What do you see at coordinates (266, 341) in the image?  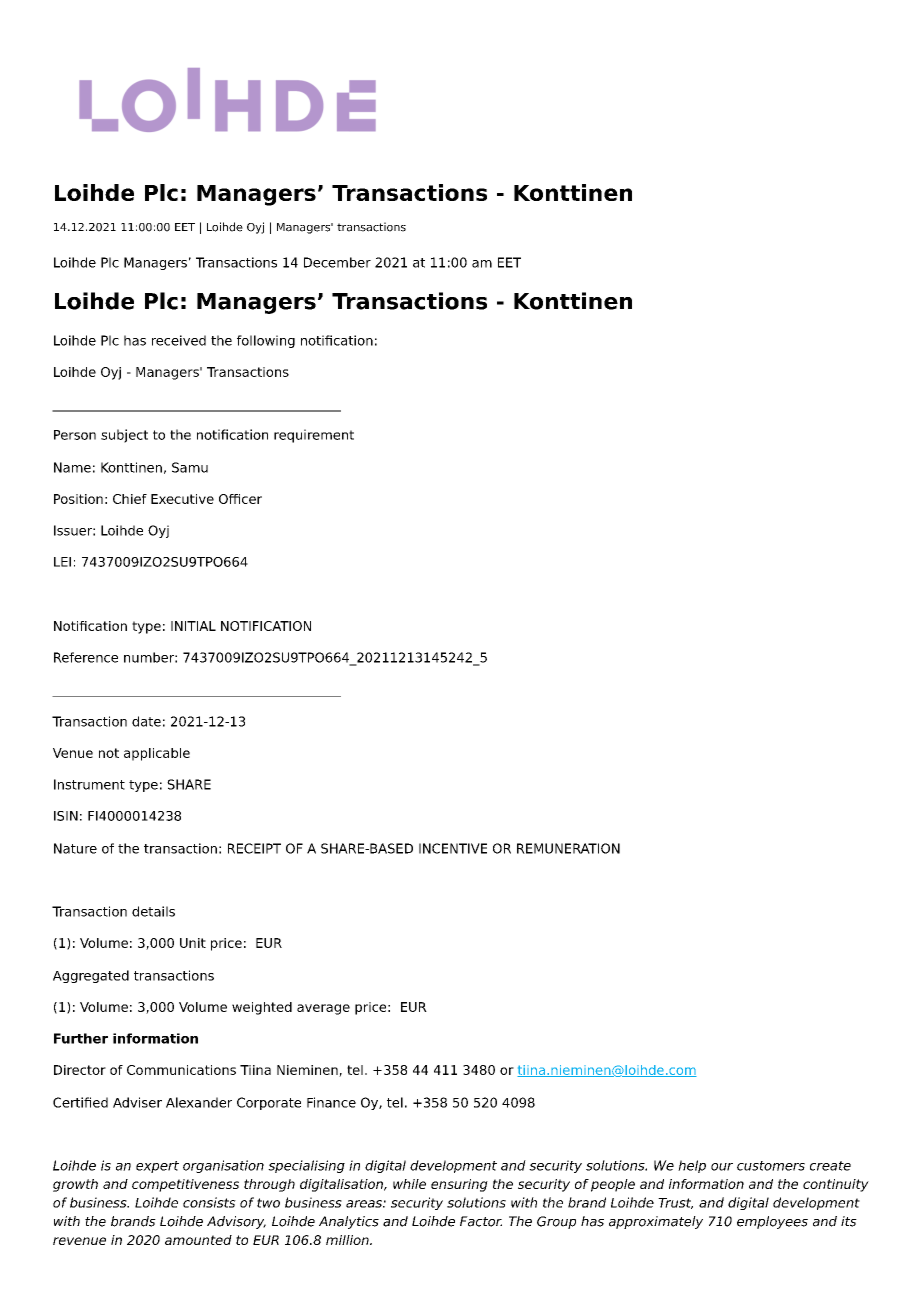 I see `following` at bounding box center [266, 341].
